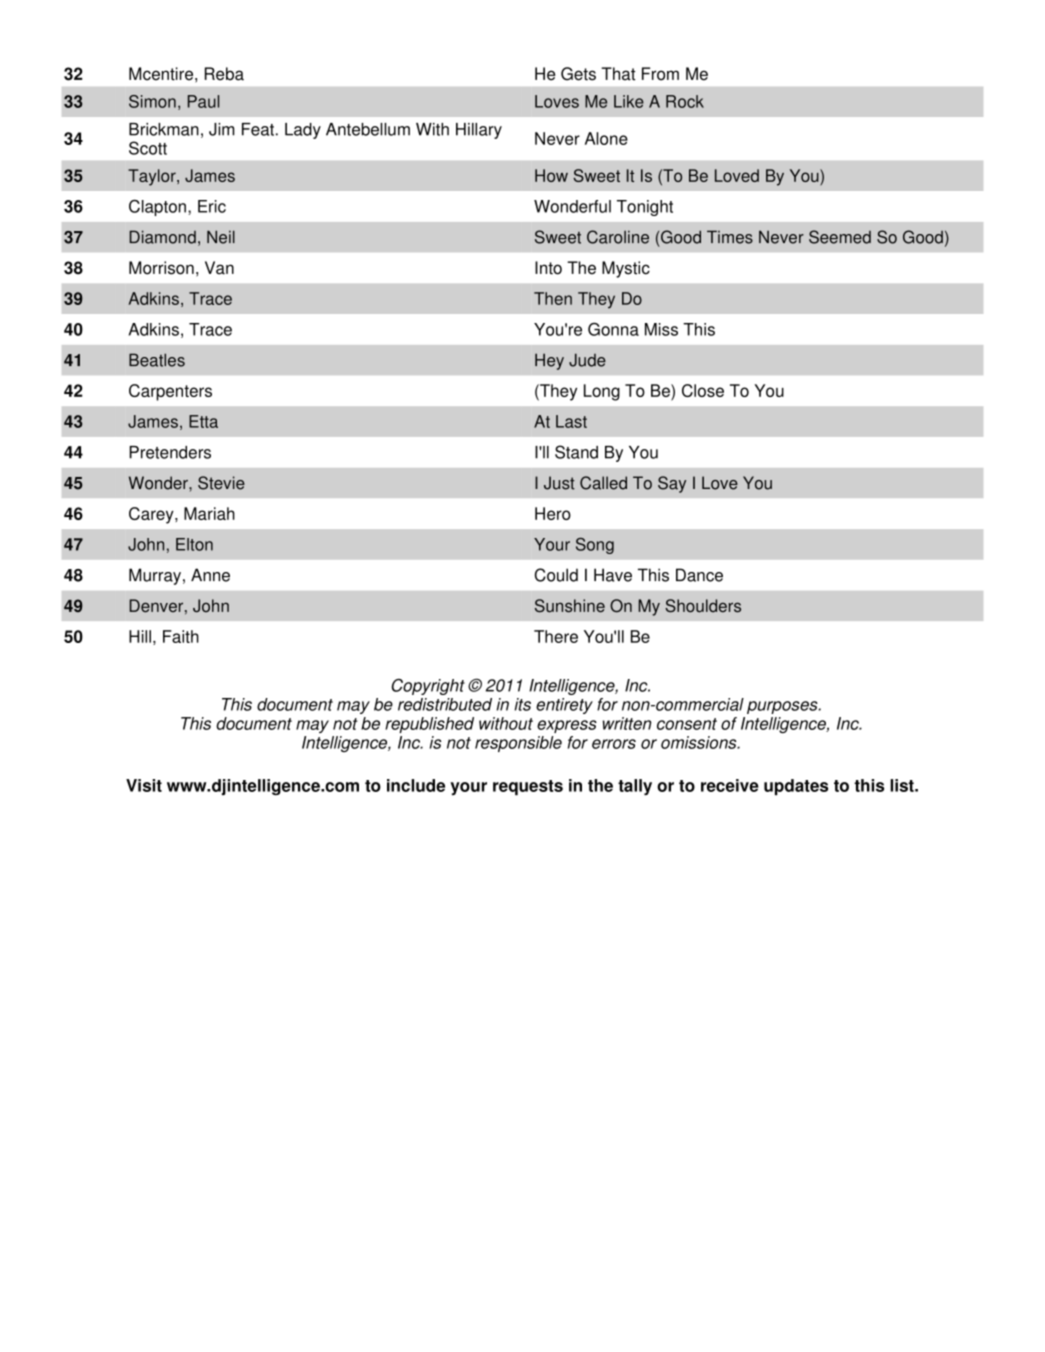 This screenshot has height=1352, width=1045. I want to click on Etta, so click(203, 421).
